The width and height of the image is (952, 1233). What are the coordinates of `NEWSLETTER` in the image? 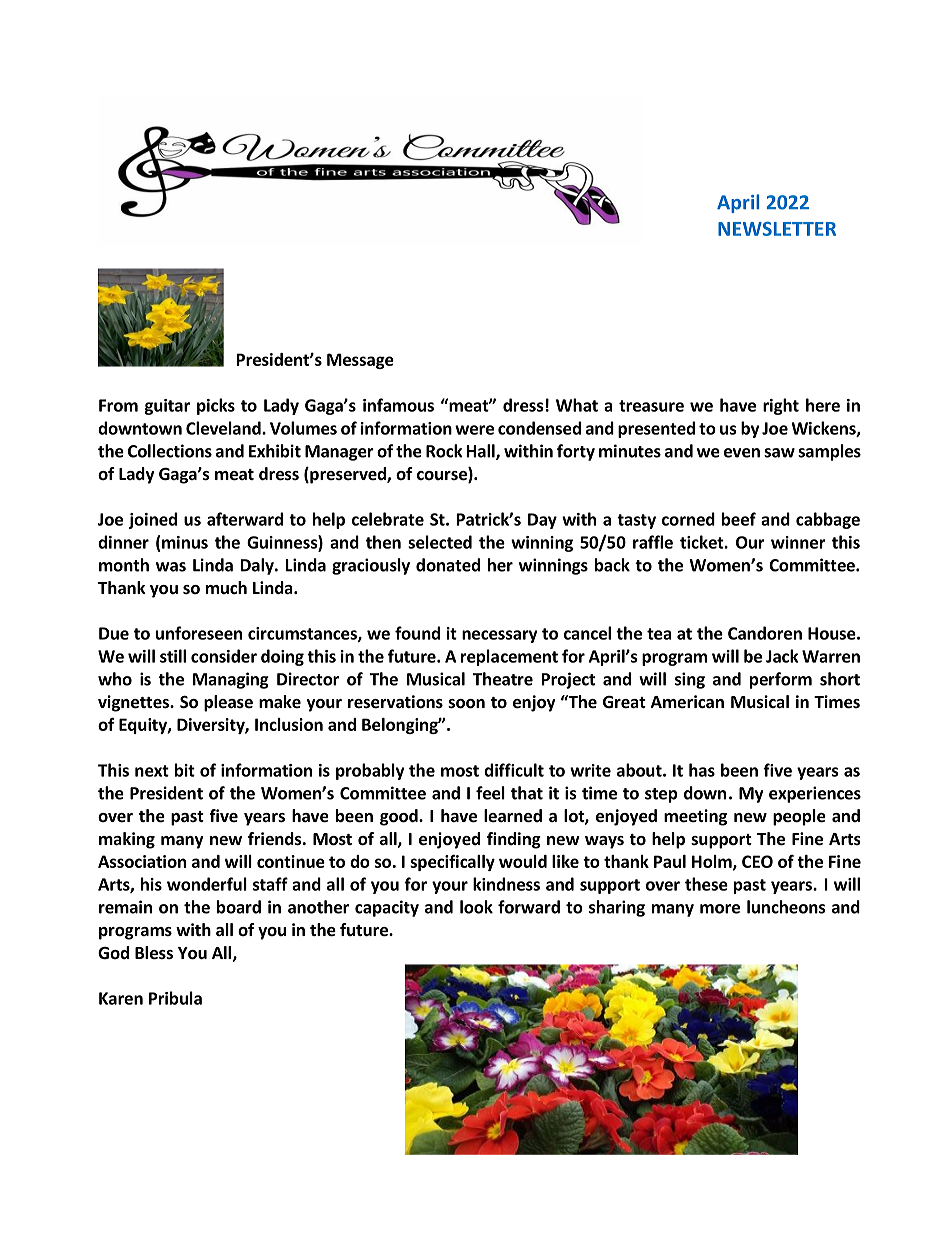 It's located at (777, 229).
